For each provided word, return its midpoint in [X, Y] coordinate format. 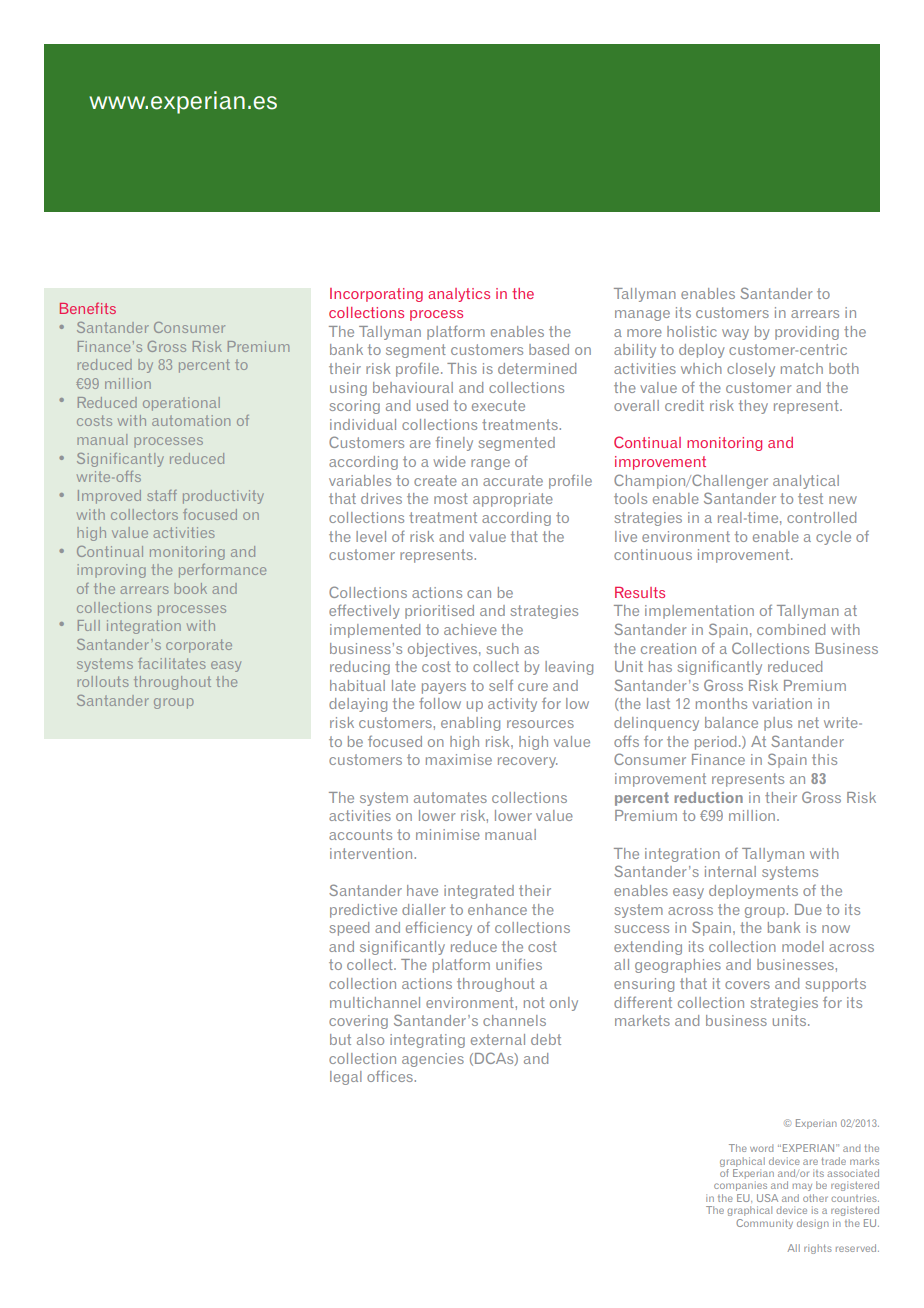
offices [390, 1076]
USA [767, 1198]
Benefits [88, 308]
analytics [459, 295]
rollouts [103, 681]
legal [346, 1078]
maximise [459, 759]
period [715, 743]
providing [807, 333]
